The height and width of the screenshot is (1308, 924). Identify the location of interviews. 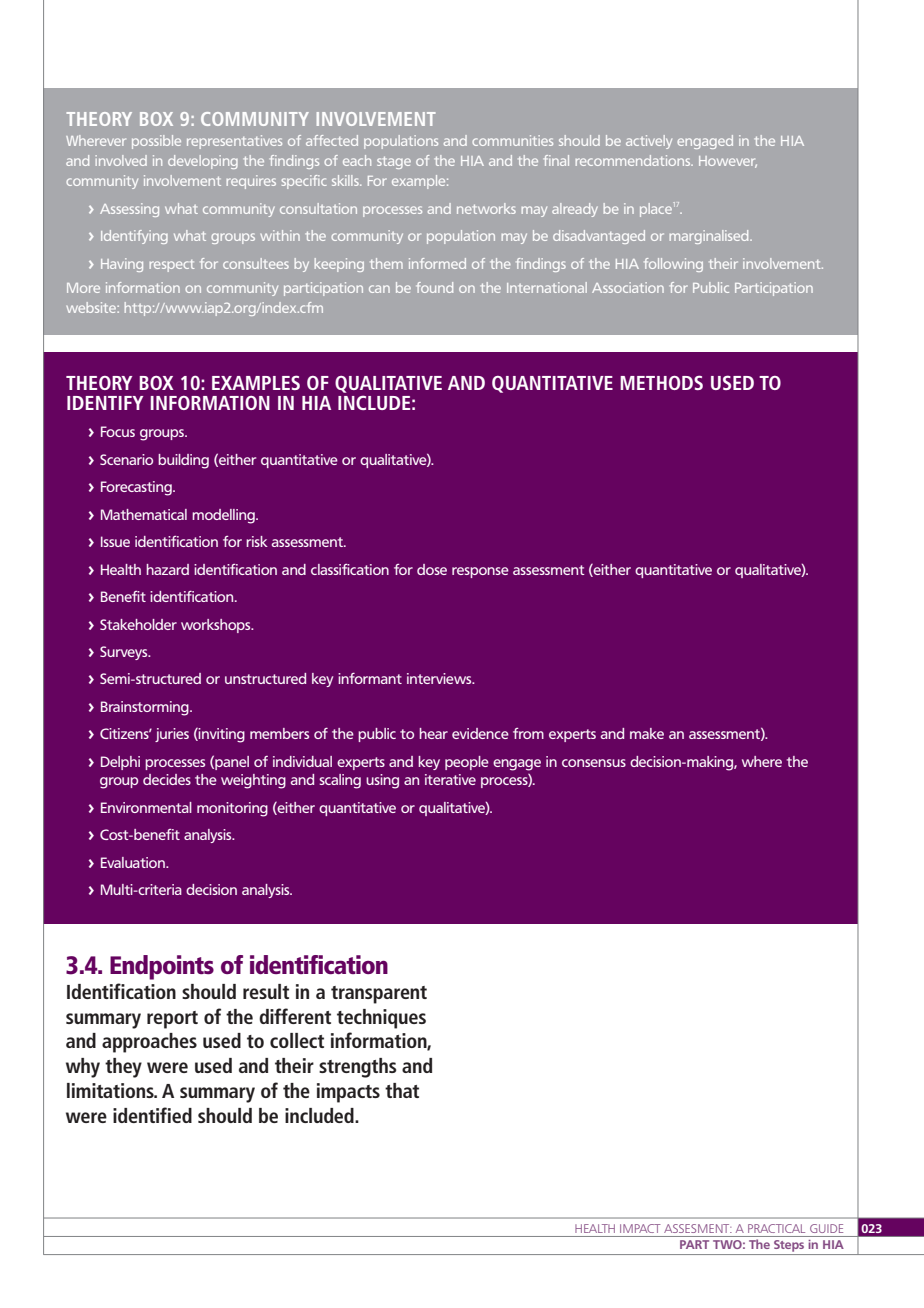
(440, 678).
